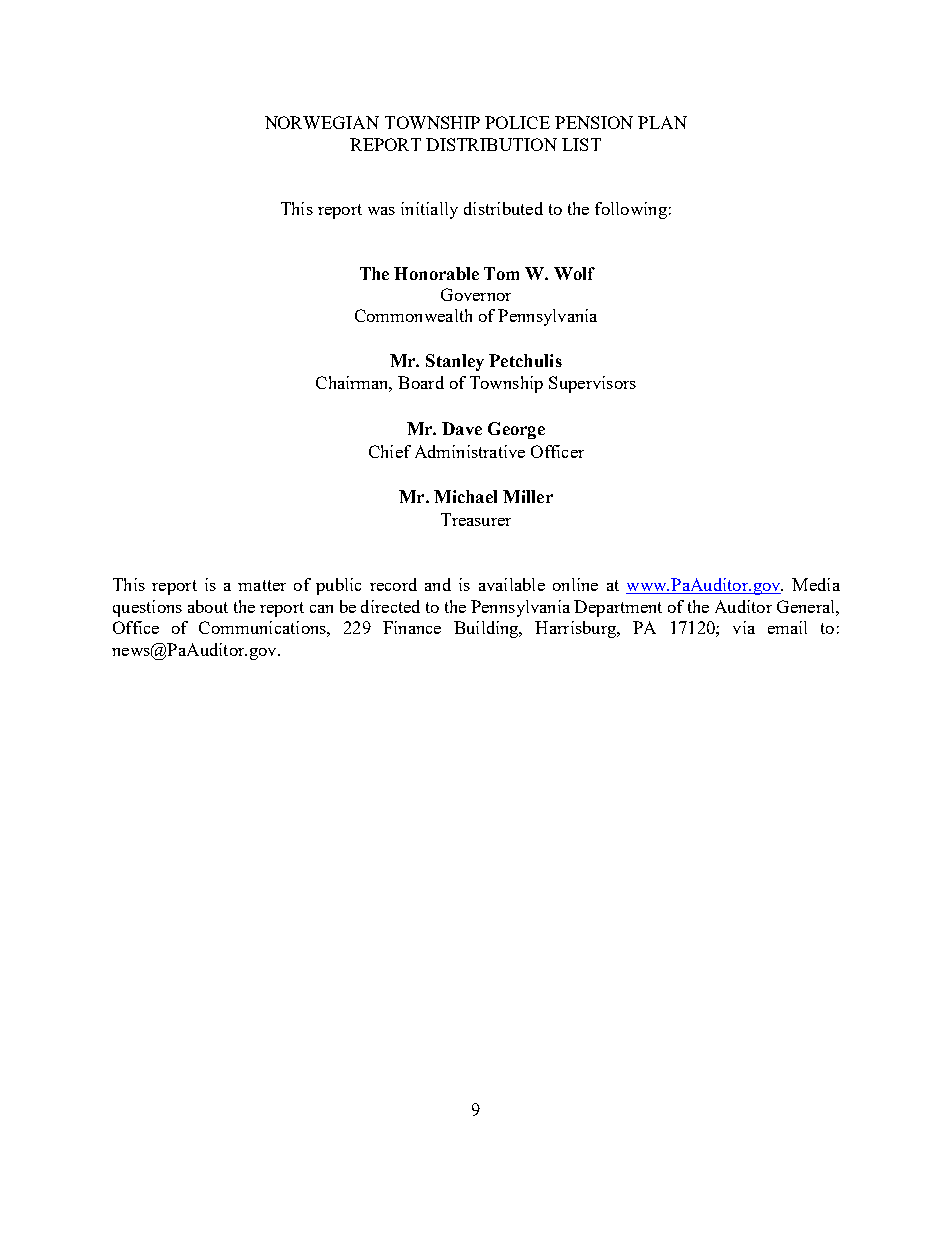 This screenshot has height=1233, width=952. I want to click on Tom, so click(501, 273).
